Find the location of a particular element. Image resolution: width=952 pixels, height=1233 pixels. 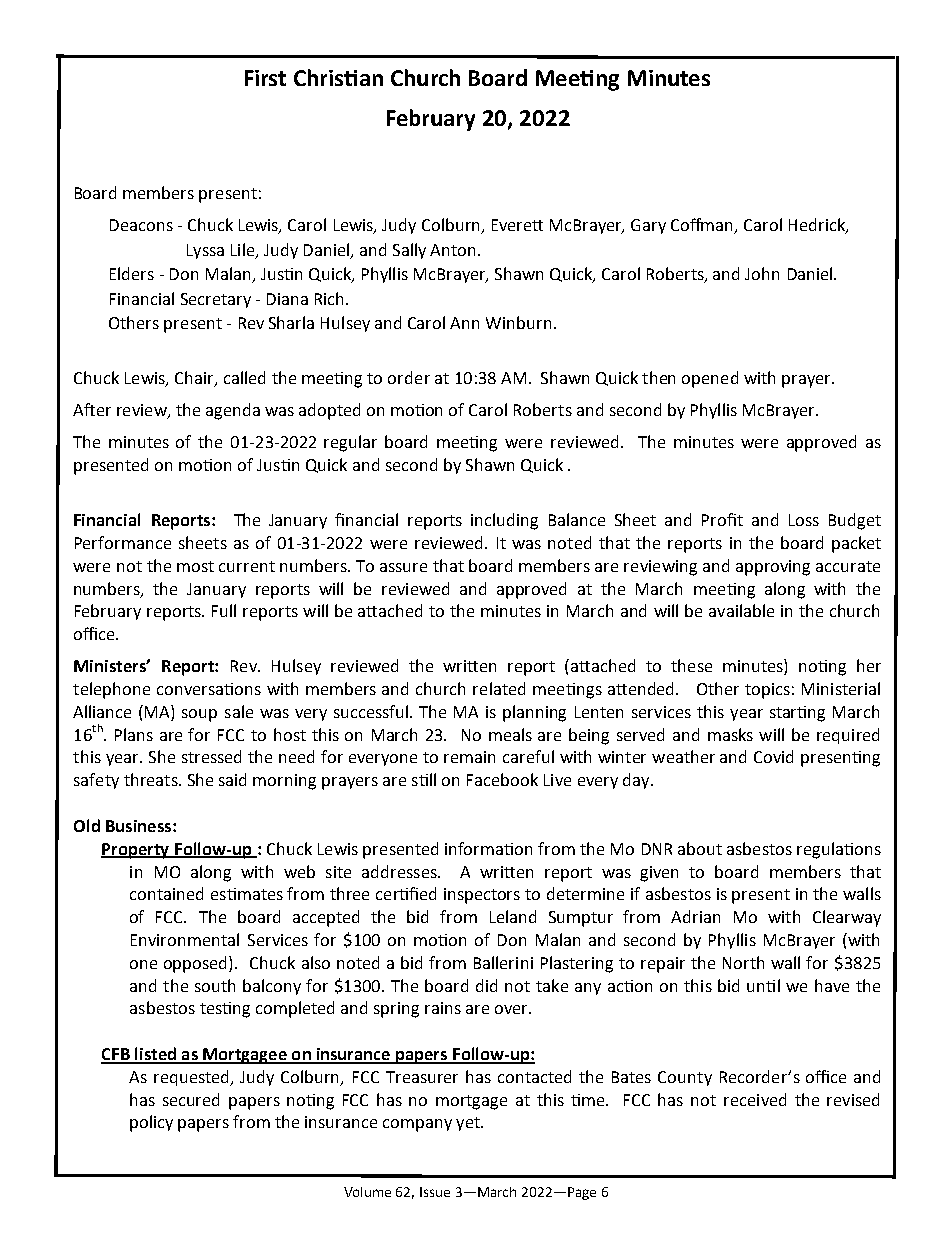

Christian is located at coordinates (338, 77).
